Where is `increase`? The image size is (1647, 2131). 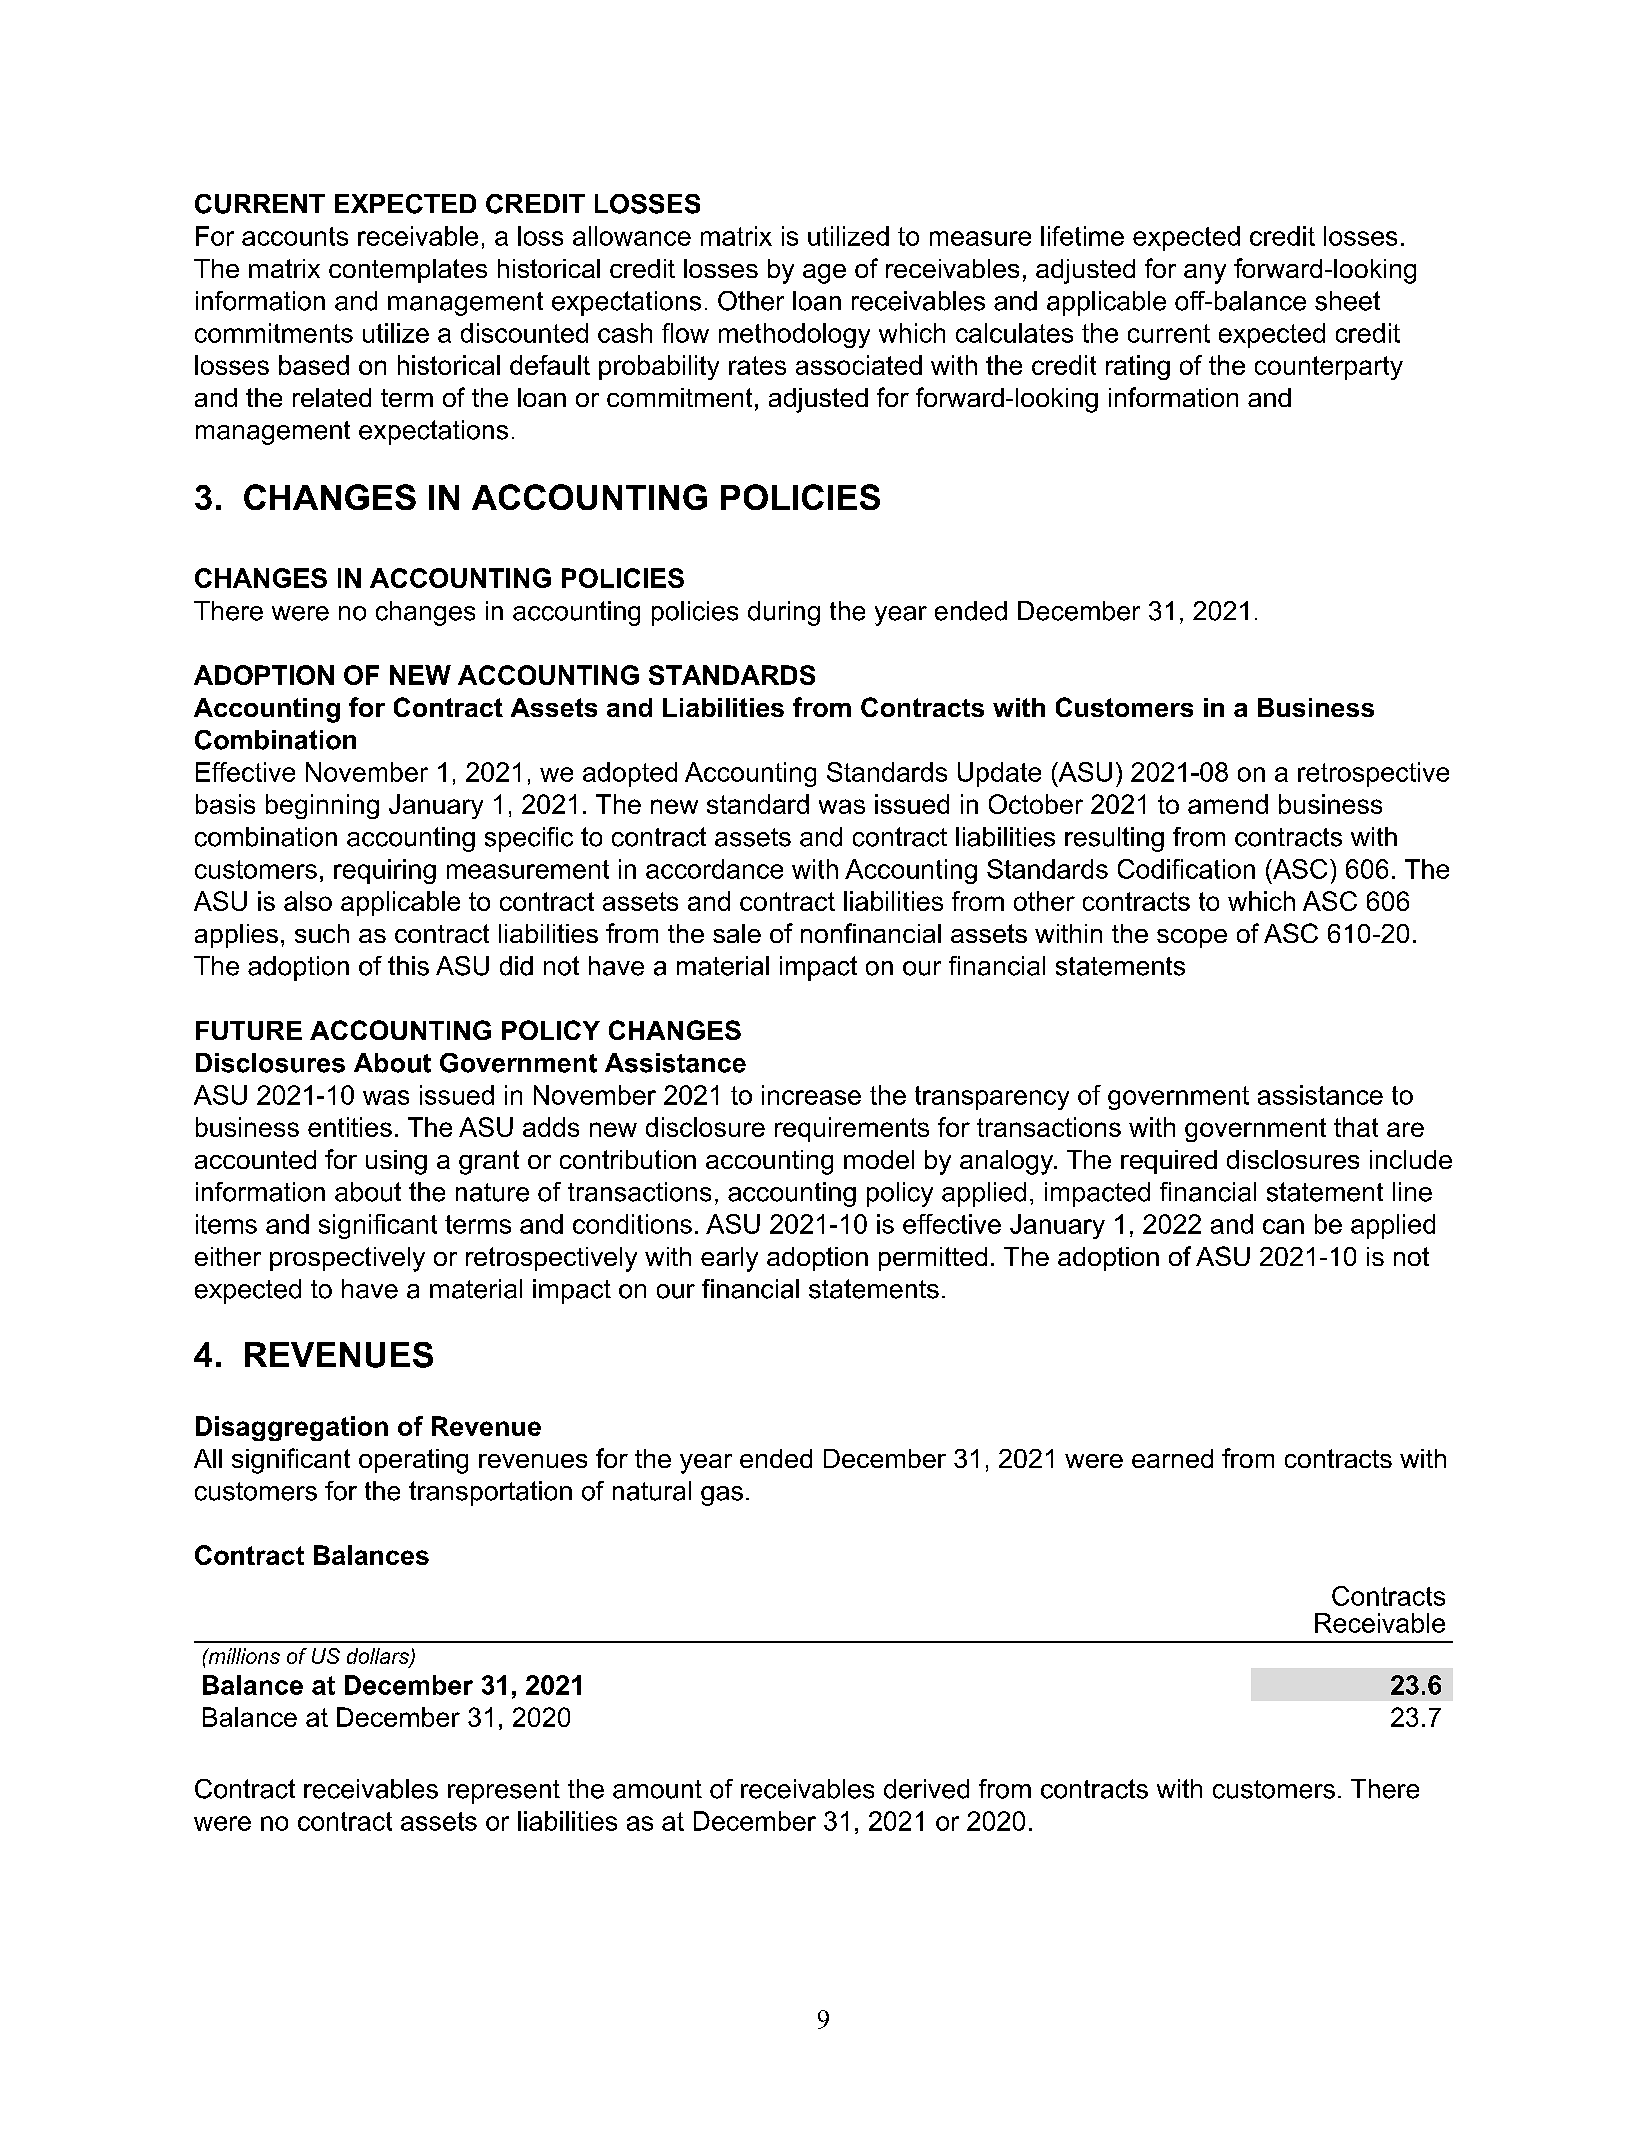
increase is located at coordinates (811, 1095).
